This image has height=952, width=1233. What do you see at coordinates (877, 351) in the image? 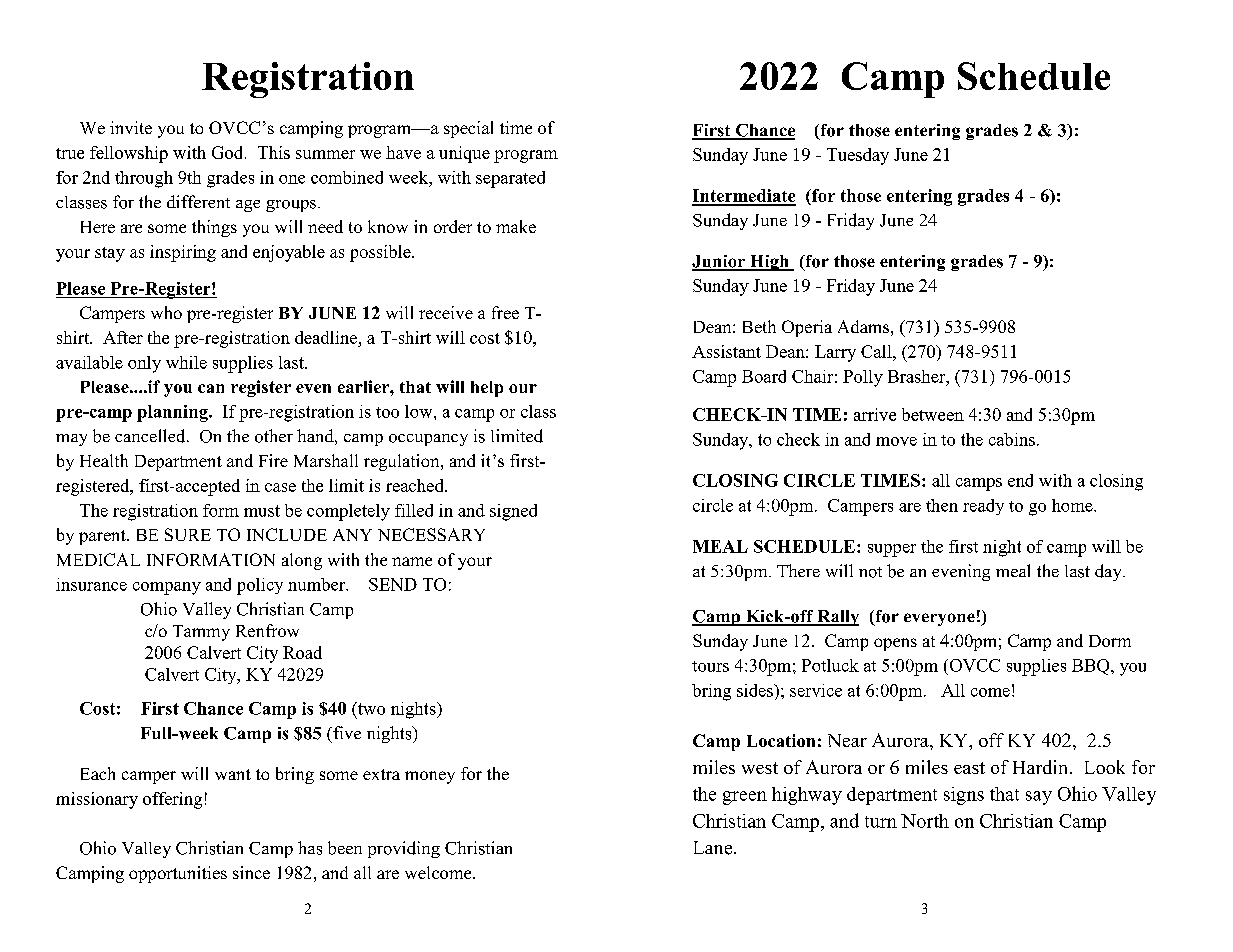
I see `Call` at bounding box center [877, 351].
